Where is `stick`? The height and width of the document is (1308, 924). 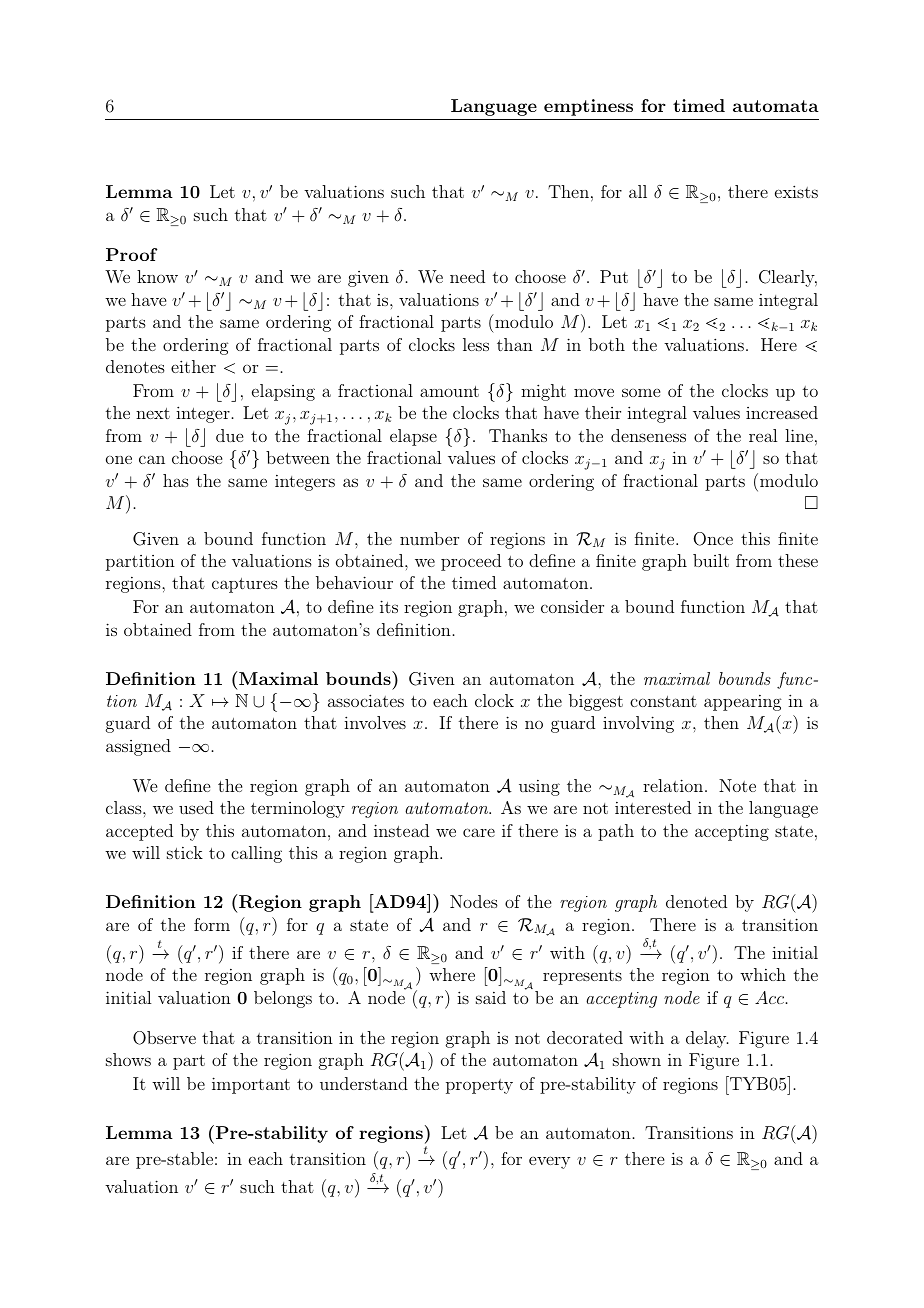
stick is located at coordinates (185, 852).
